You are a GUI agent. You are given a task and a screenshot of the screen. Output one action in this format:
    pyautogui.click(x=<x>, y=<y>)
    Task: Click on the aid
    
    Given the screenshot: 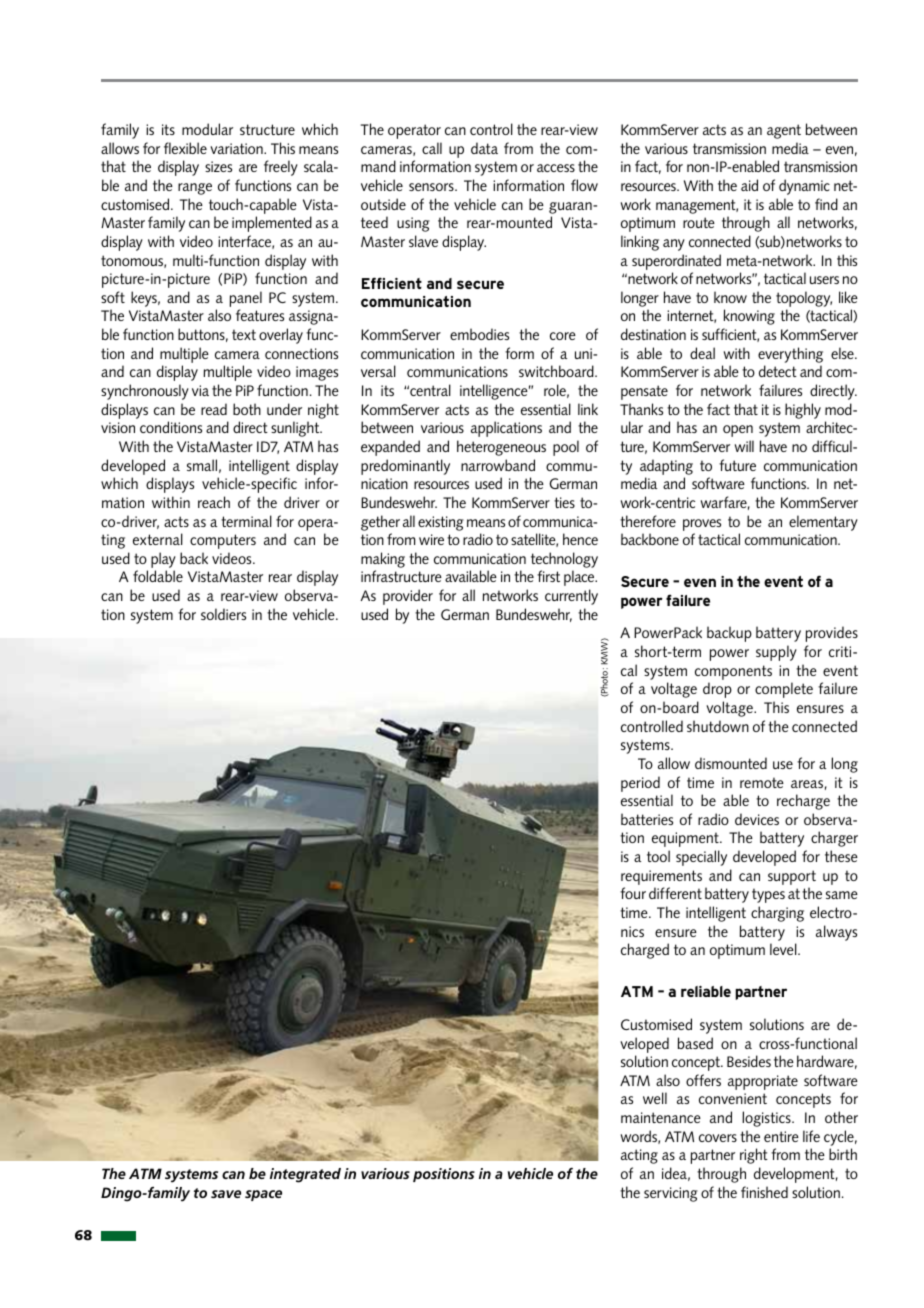 What is the action you would take?
    pyautogui.click(x=749, y=185)
